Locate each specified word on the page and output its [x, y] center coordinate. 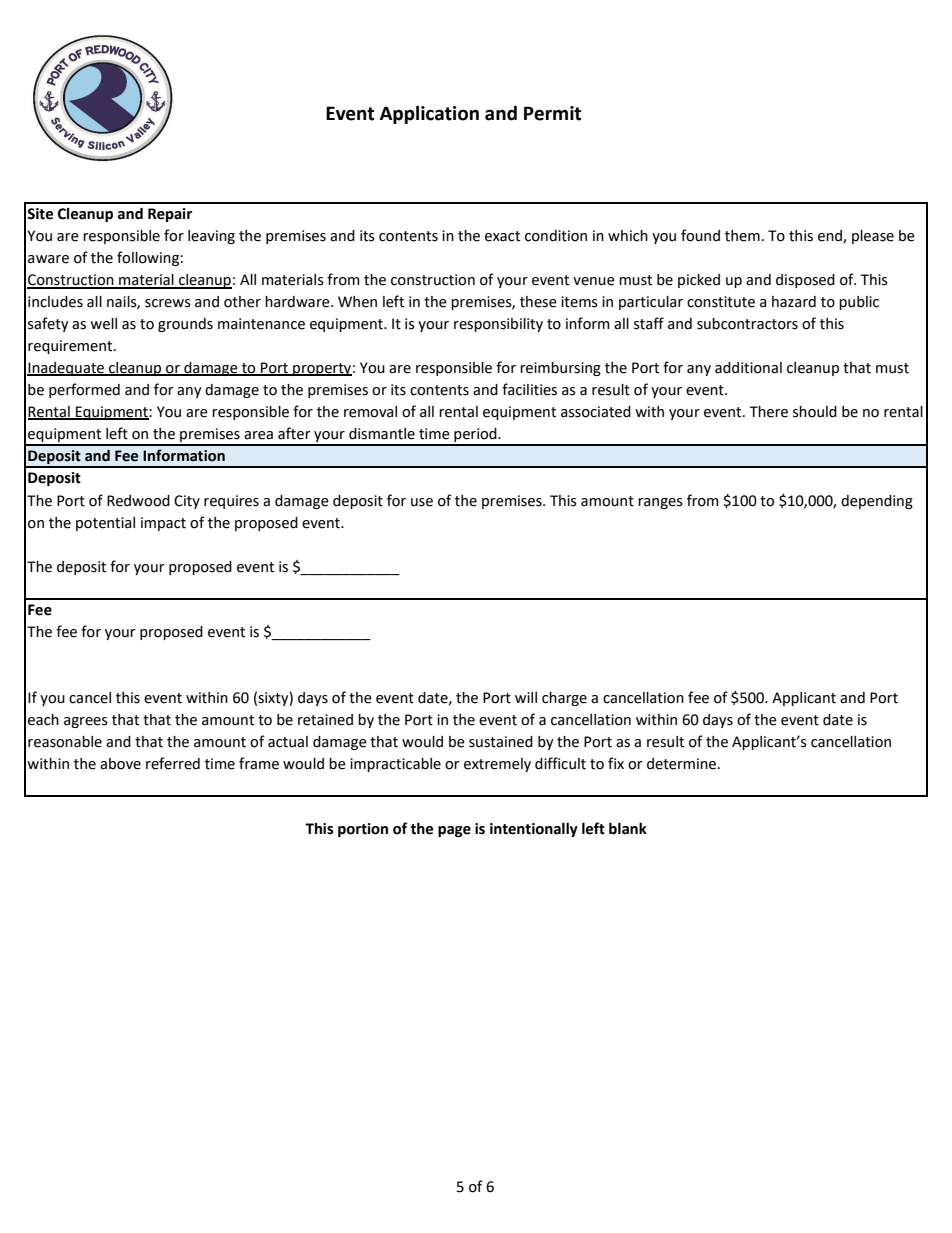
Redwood [138, 501]
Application [429, 114]
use [422, 502]
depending [877, 502]
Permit [552, 113]
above [120, 764]
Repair [170, 215]
